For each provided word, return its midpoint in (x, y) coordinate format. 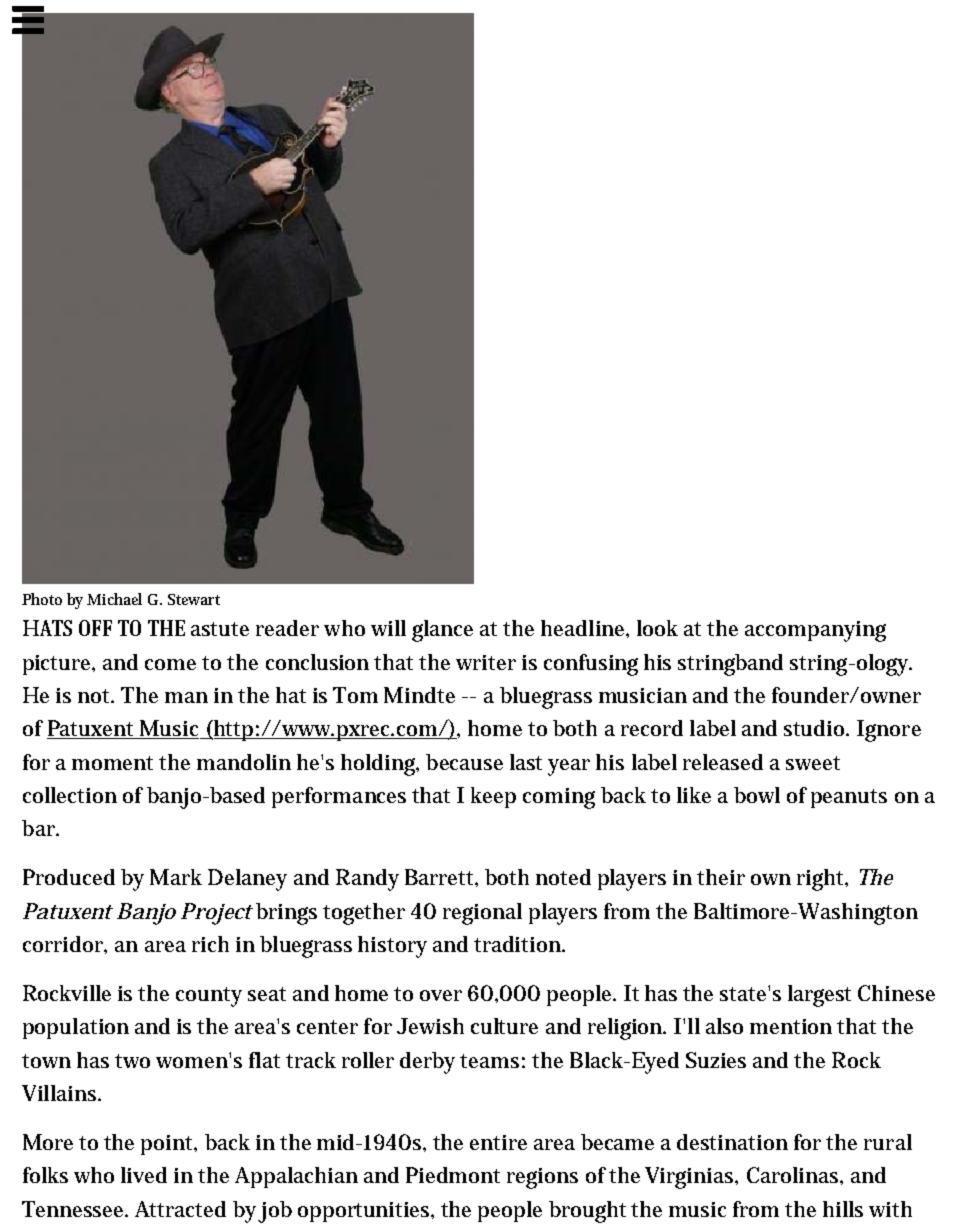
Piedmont (453, 1175)
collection (70, 795)
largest (819, 996)
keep (493, 797)
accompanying (815, 631)
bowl (757, 795)
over (441, 995)
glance (442, 631)
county (209, 997)
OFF (95, 628)
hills (843, 1209)
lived (144, 1175)
